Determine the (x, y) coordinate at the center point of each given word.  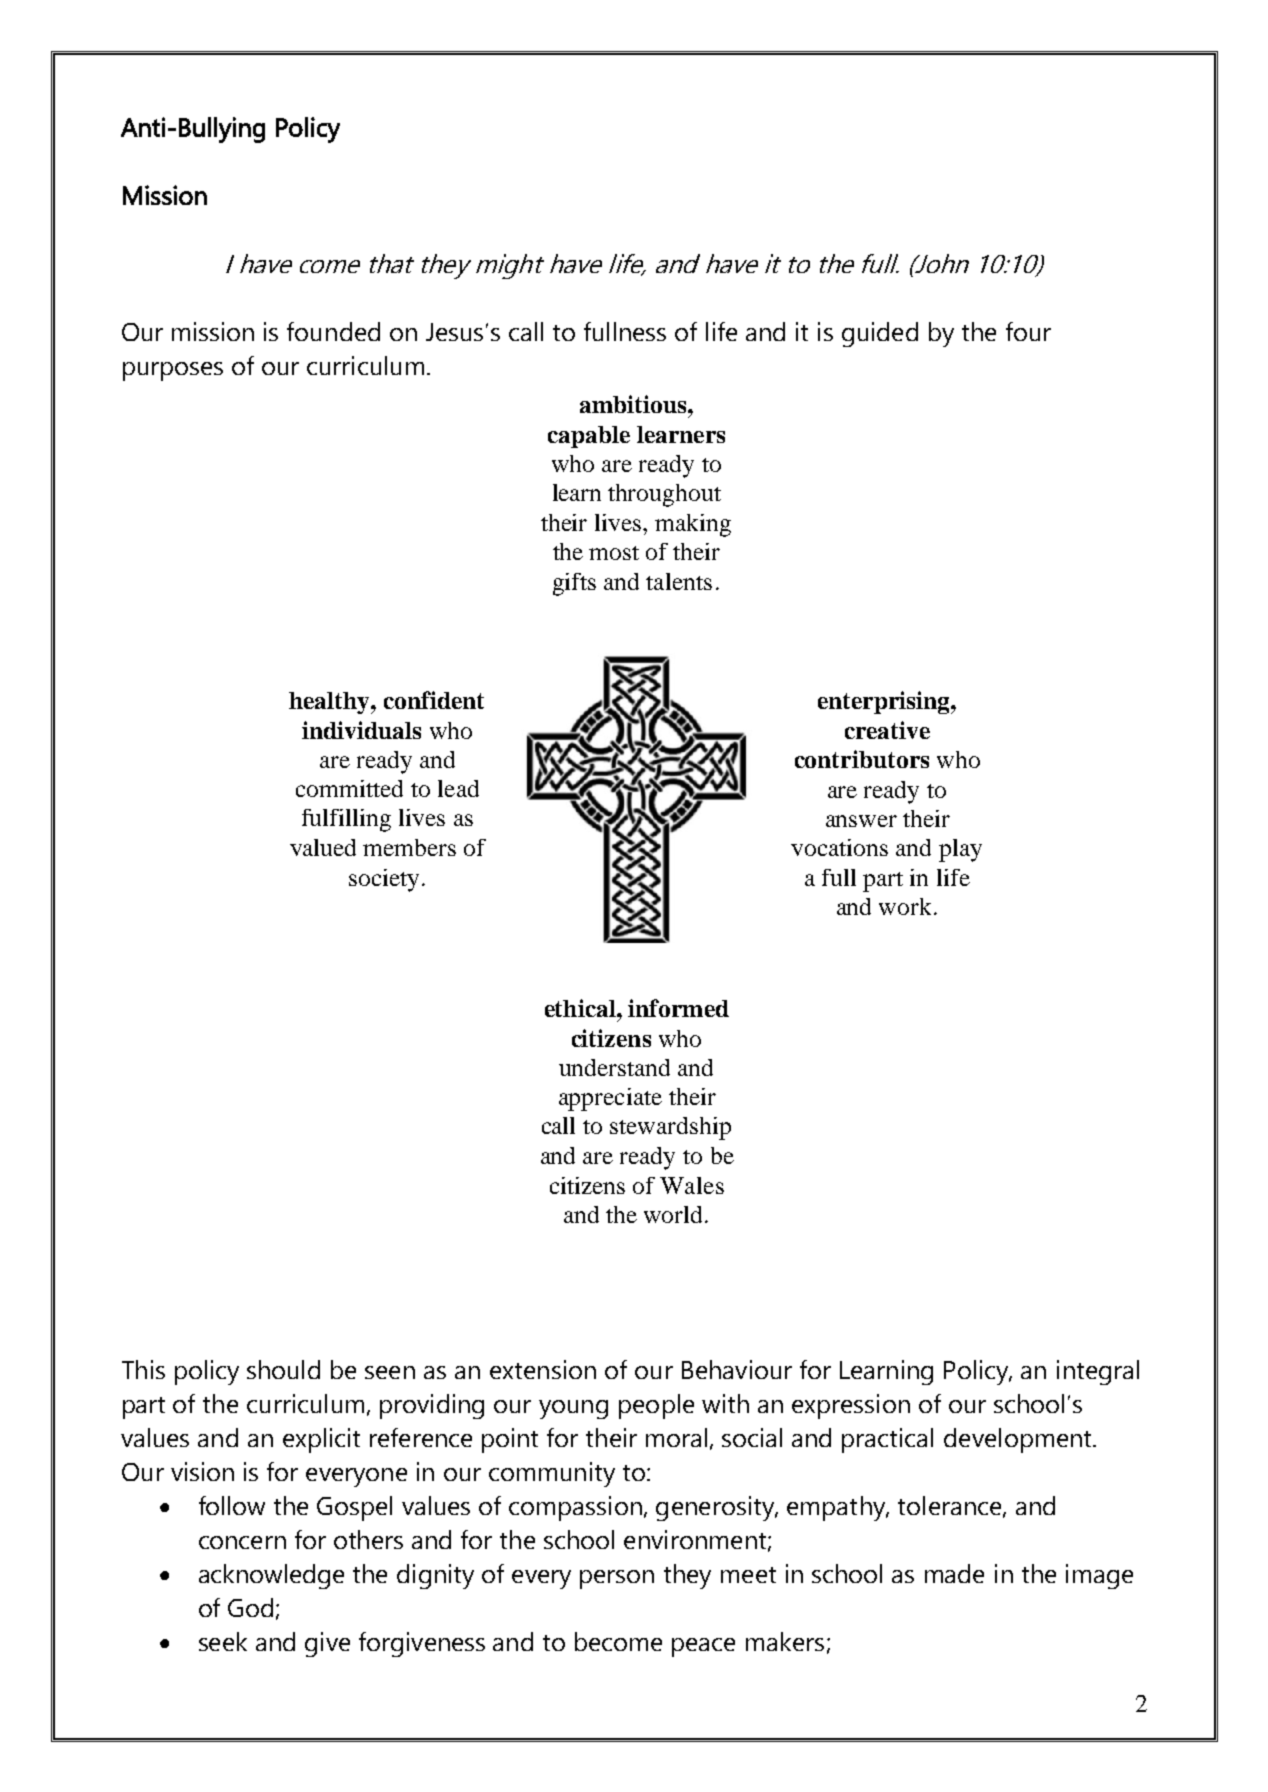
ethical (581, 1008)
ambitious (634, 404)
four (1028, 331)
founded (333, 331)
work (905, 906)
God (250, 1607)
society (384, 880)
